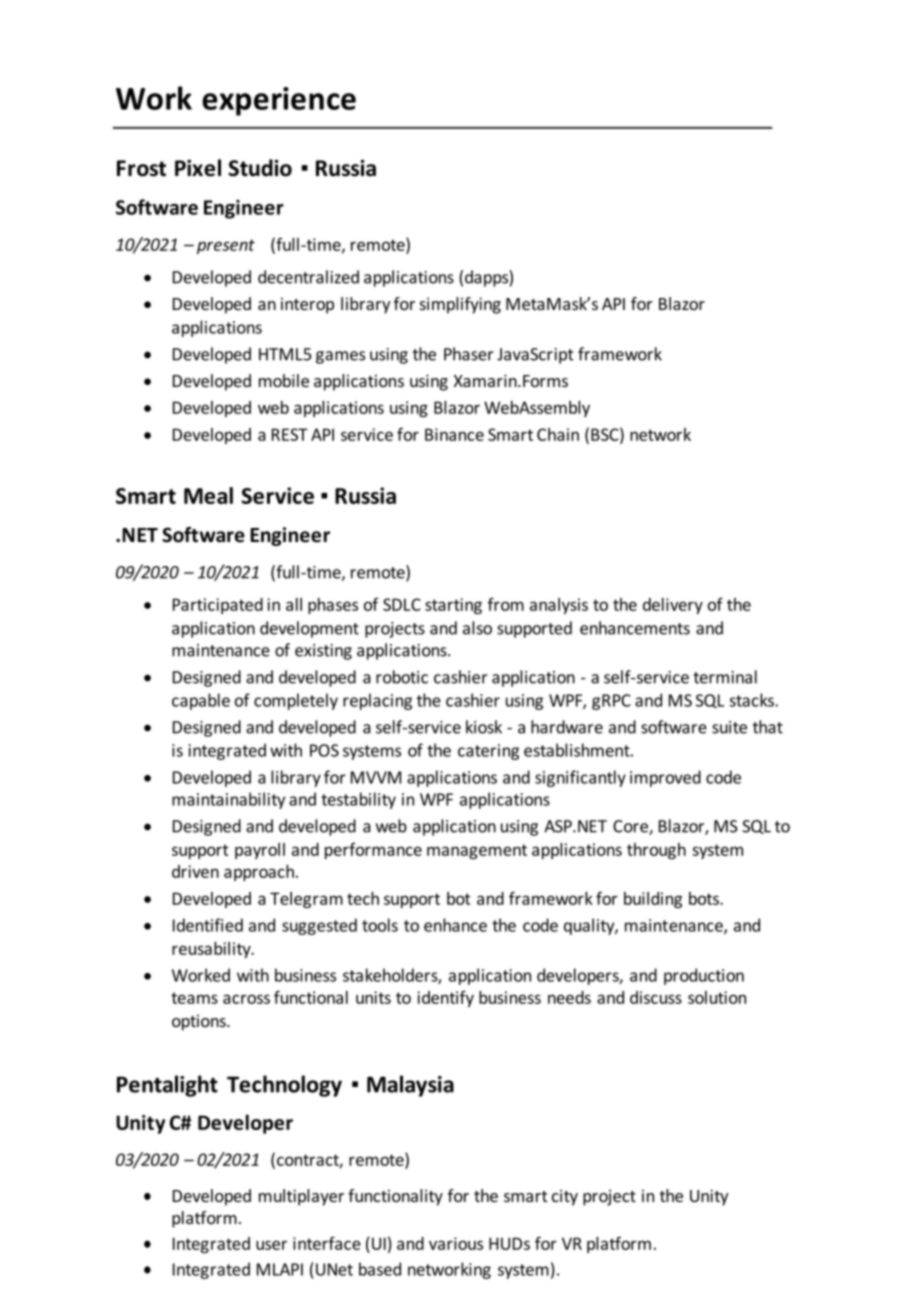  I want to click on bots, so click(705, 898).
